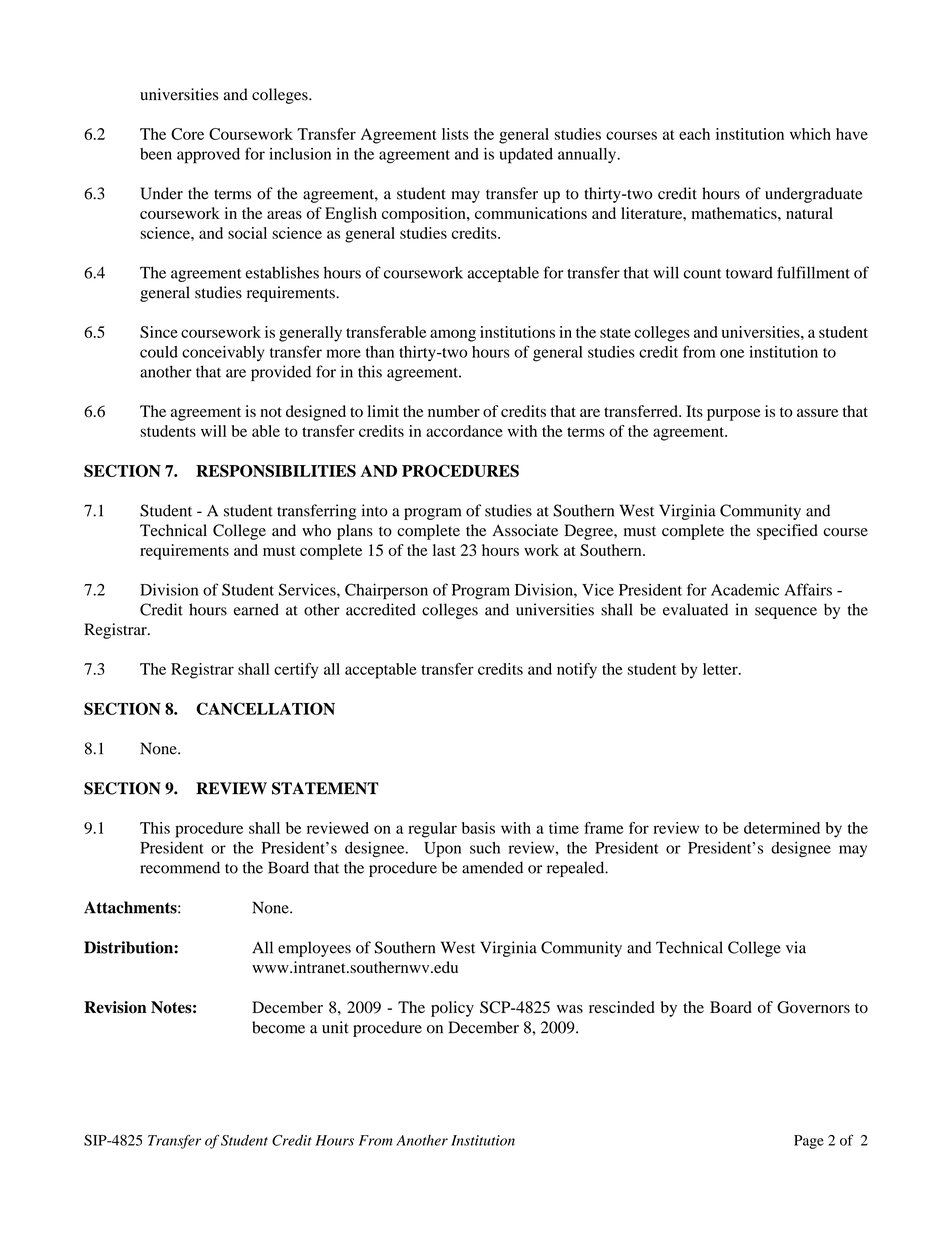  I want to click on policy, so click(452, 1009).
